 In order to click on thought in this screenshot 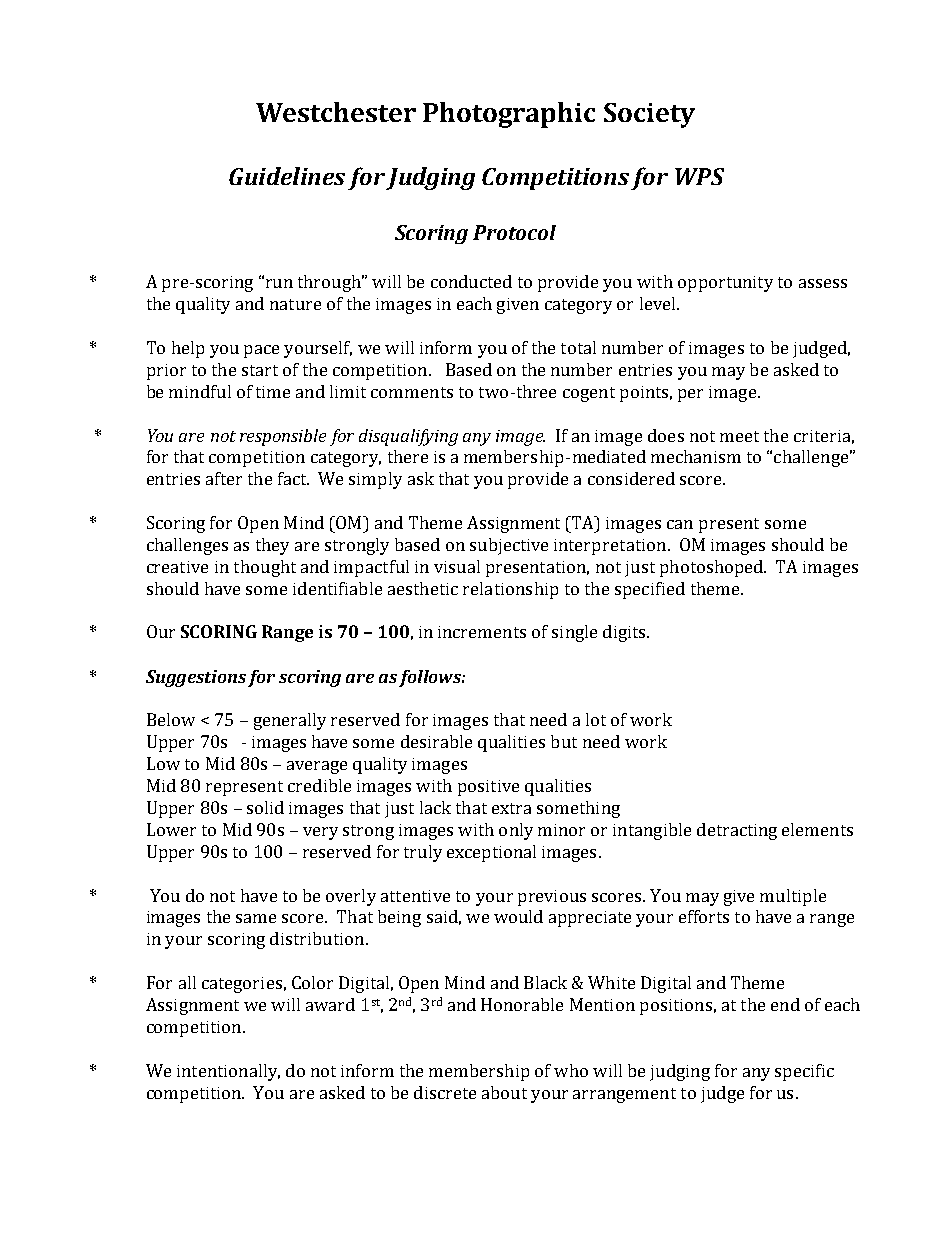, I will do `click(265, 568)`.
